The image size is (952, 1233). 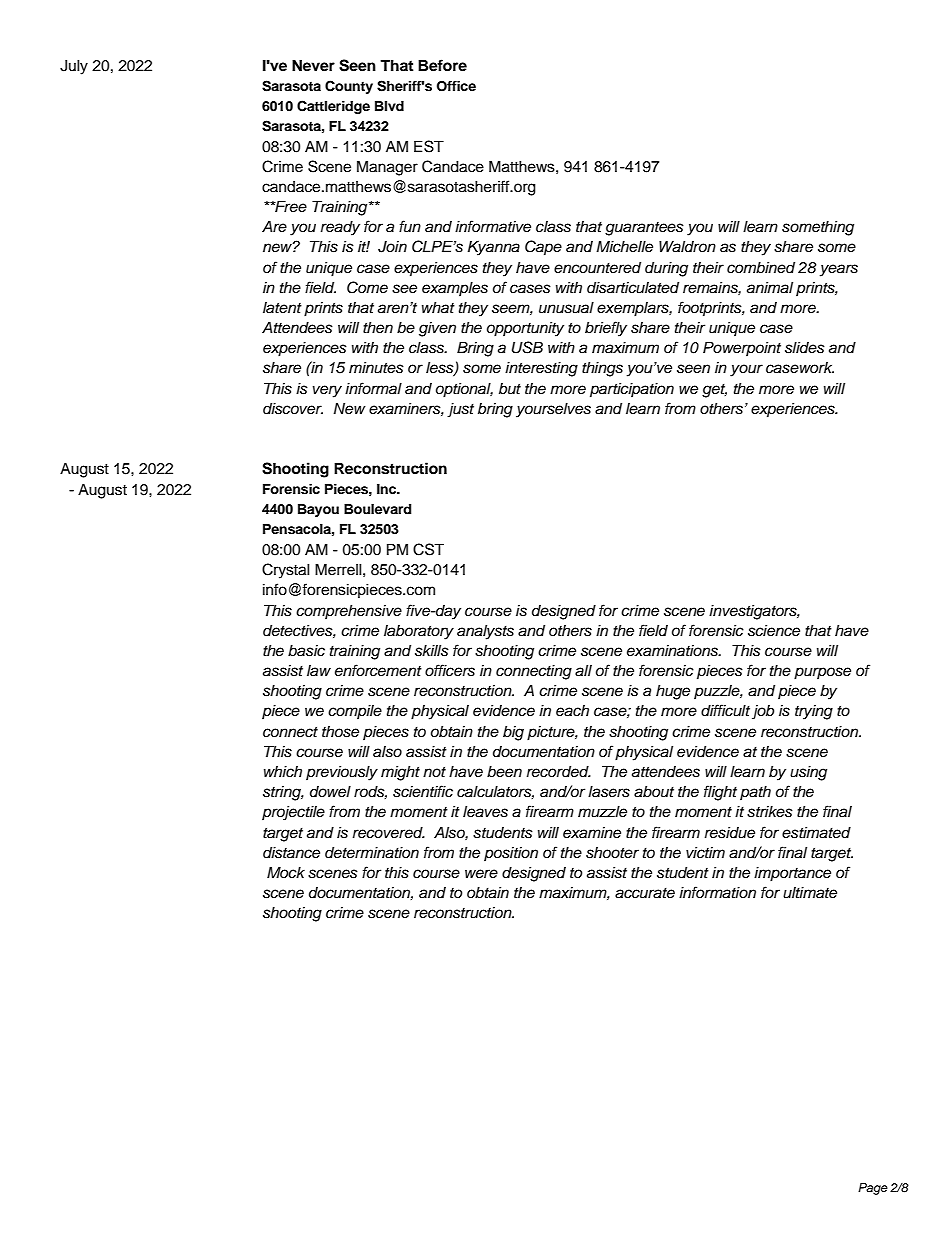 What do you see at coordinates (286, 872) in the image?
I see `Mock` at bounding box center [286, 872].
